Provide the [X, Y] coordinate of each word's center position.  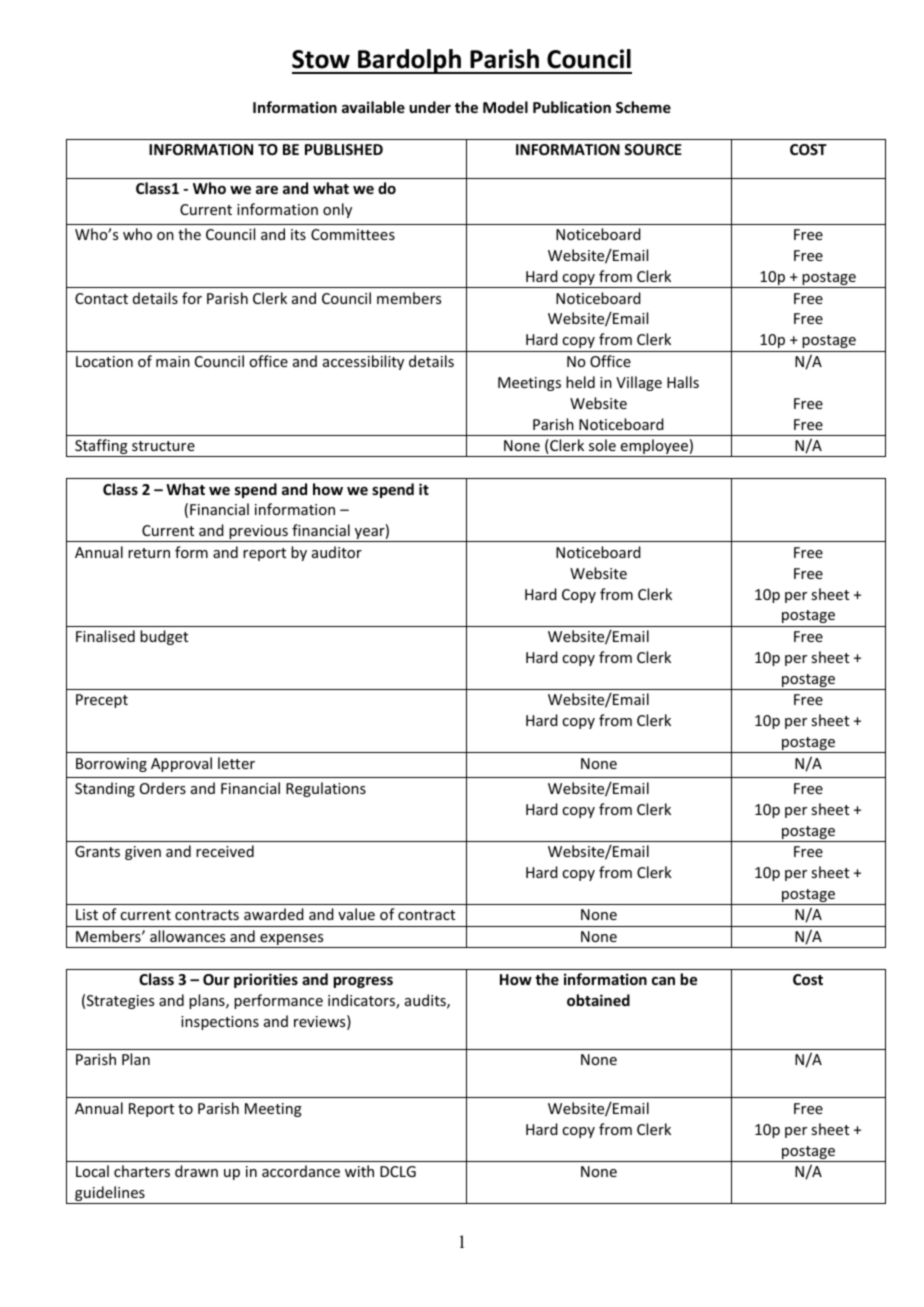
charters [142, 1171]
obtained [598, 1000]
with [359, 1171]
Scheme [643, 107]
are [267, 190]
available [373, 107]
